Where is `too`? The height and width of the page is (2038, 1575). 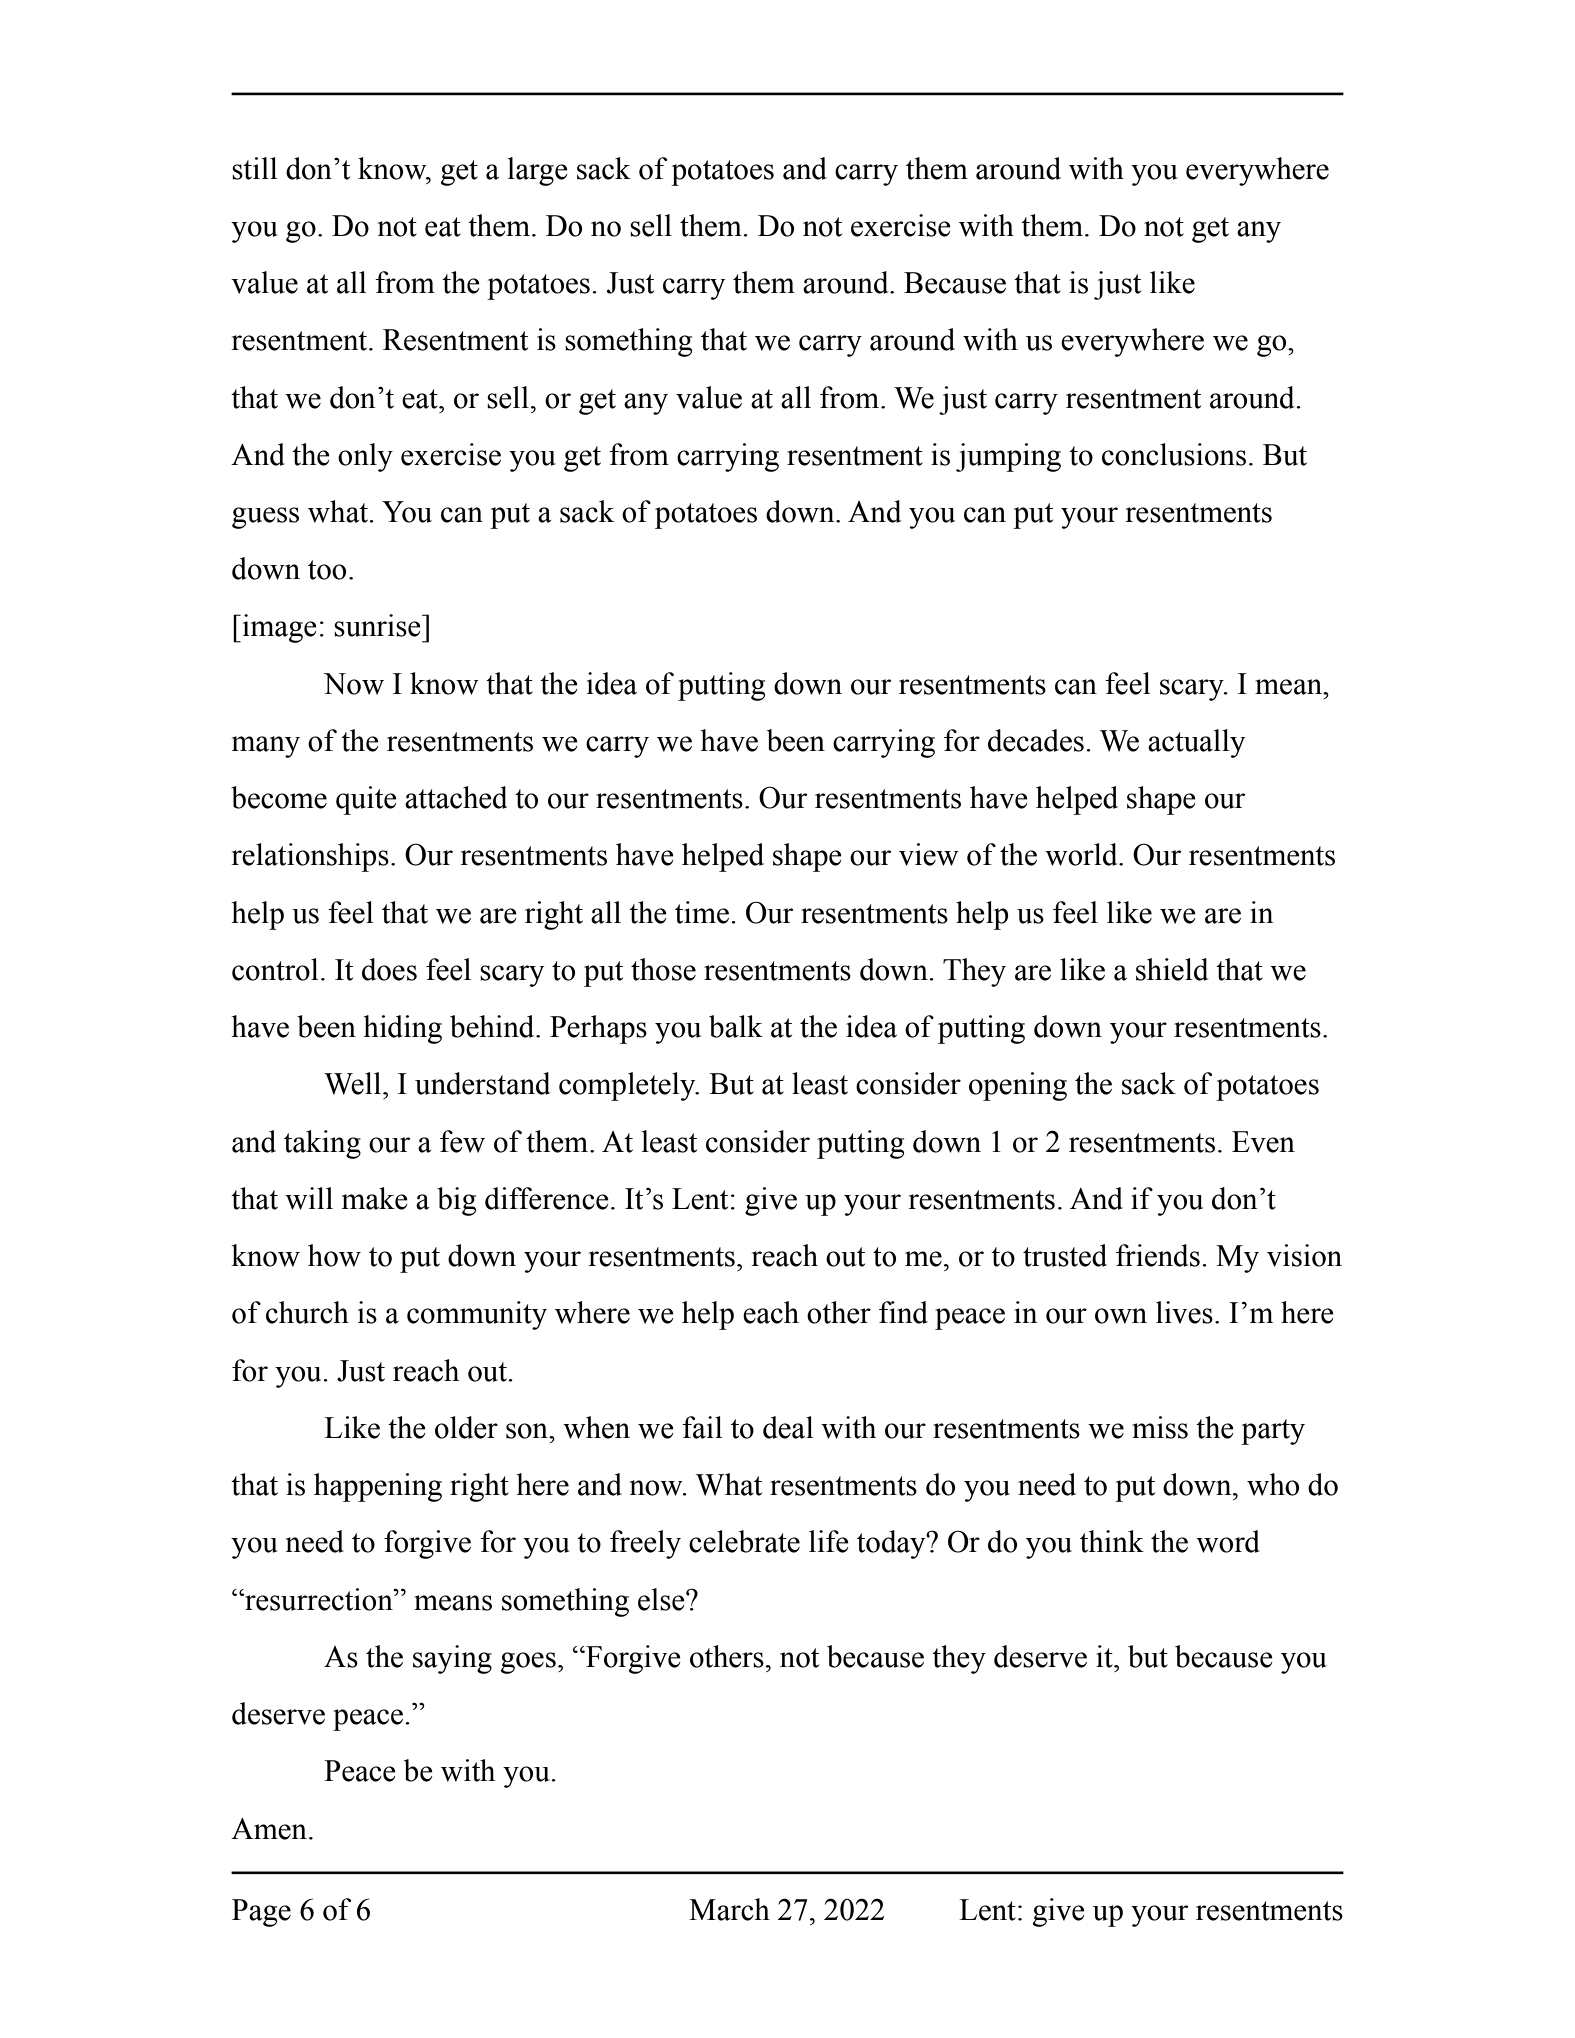 too is located at coordinates (327, 570).
